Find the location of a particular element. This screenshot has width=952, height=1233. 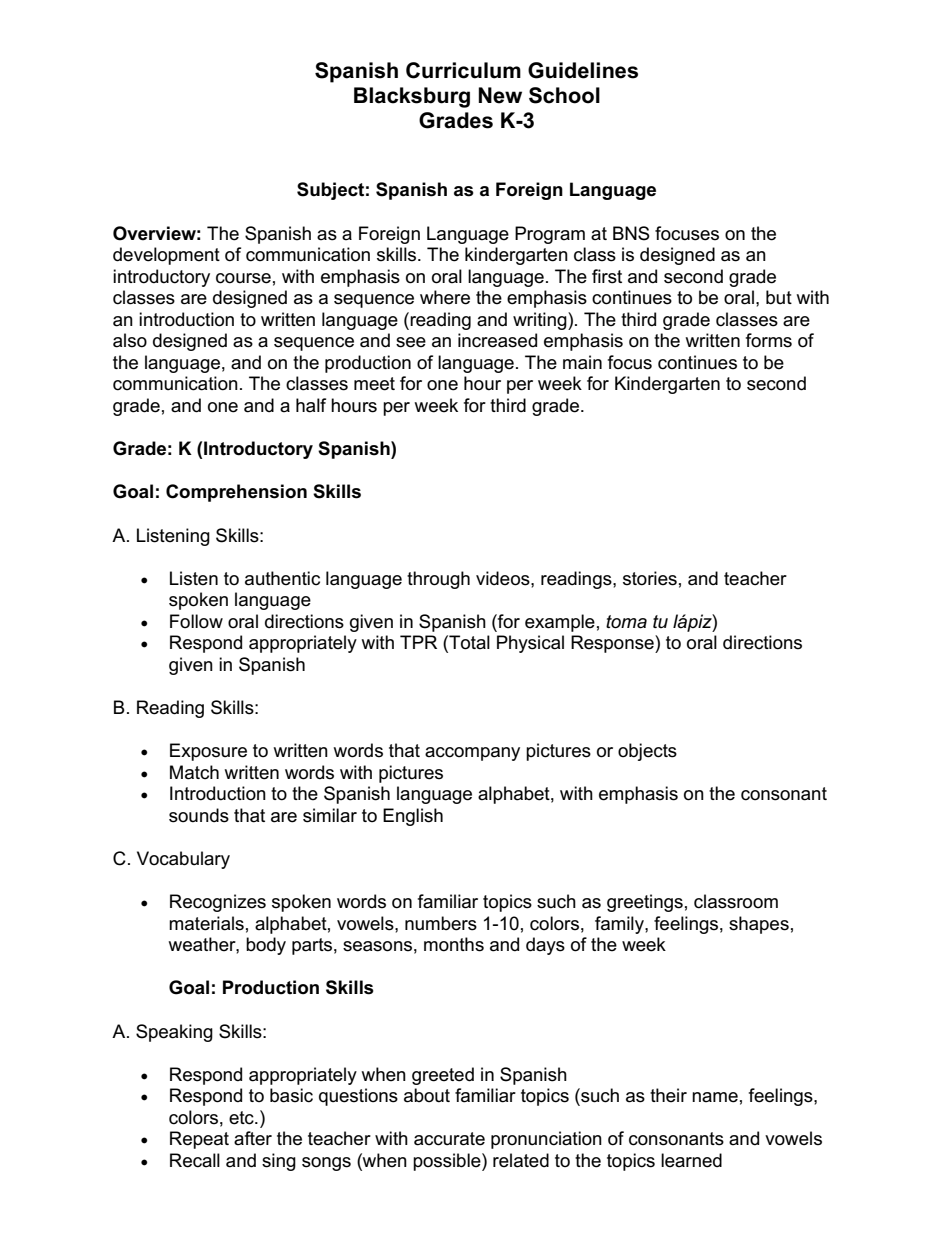

Comprehension is located at coordinates (236, 493).
